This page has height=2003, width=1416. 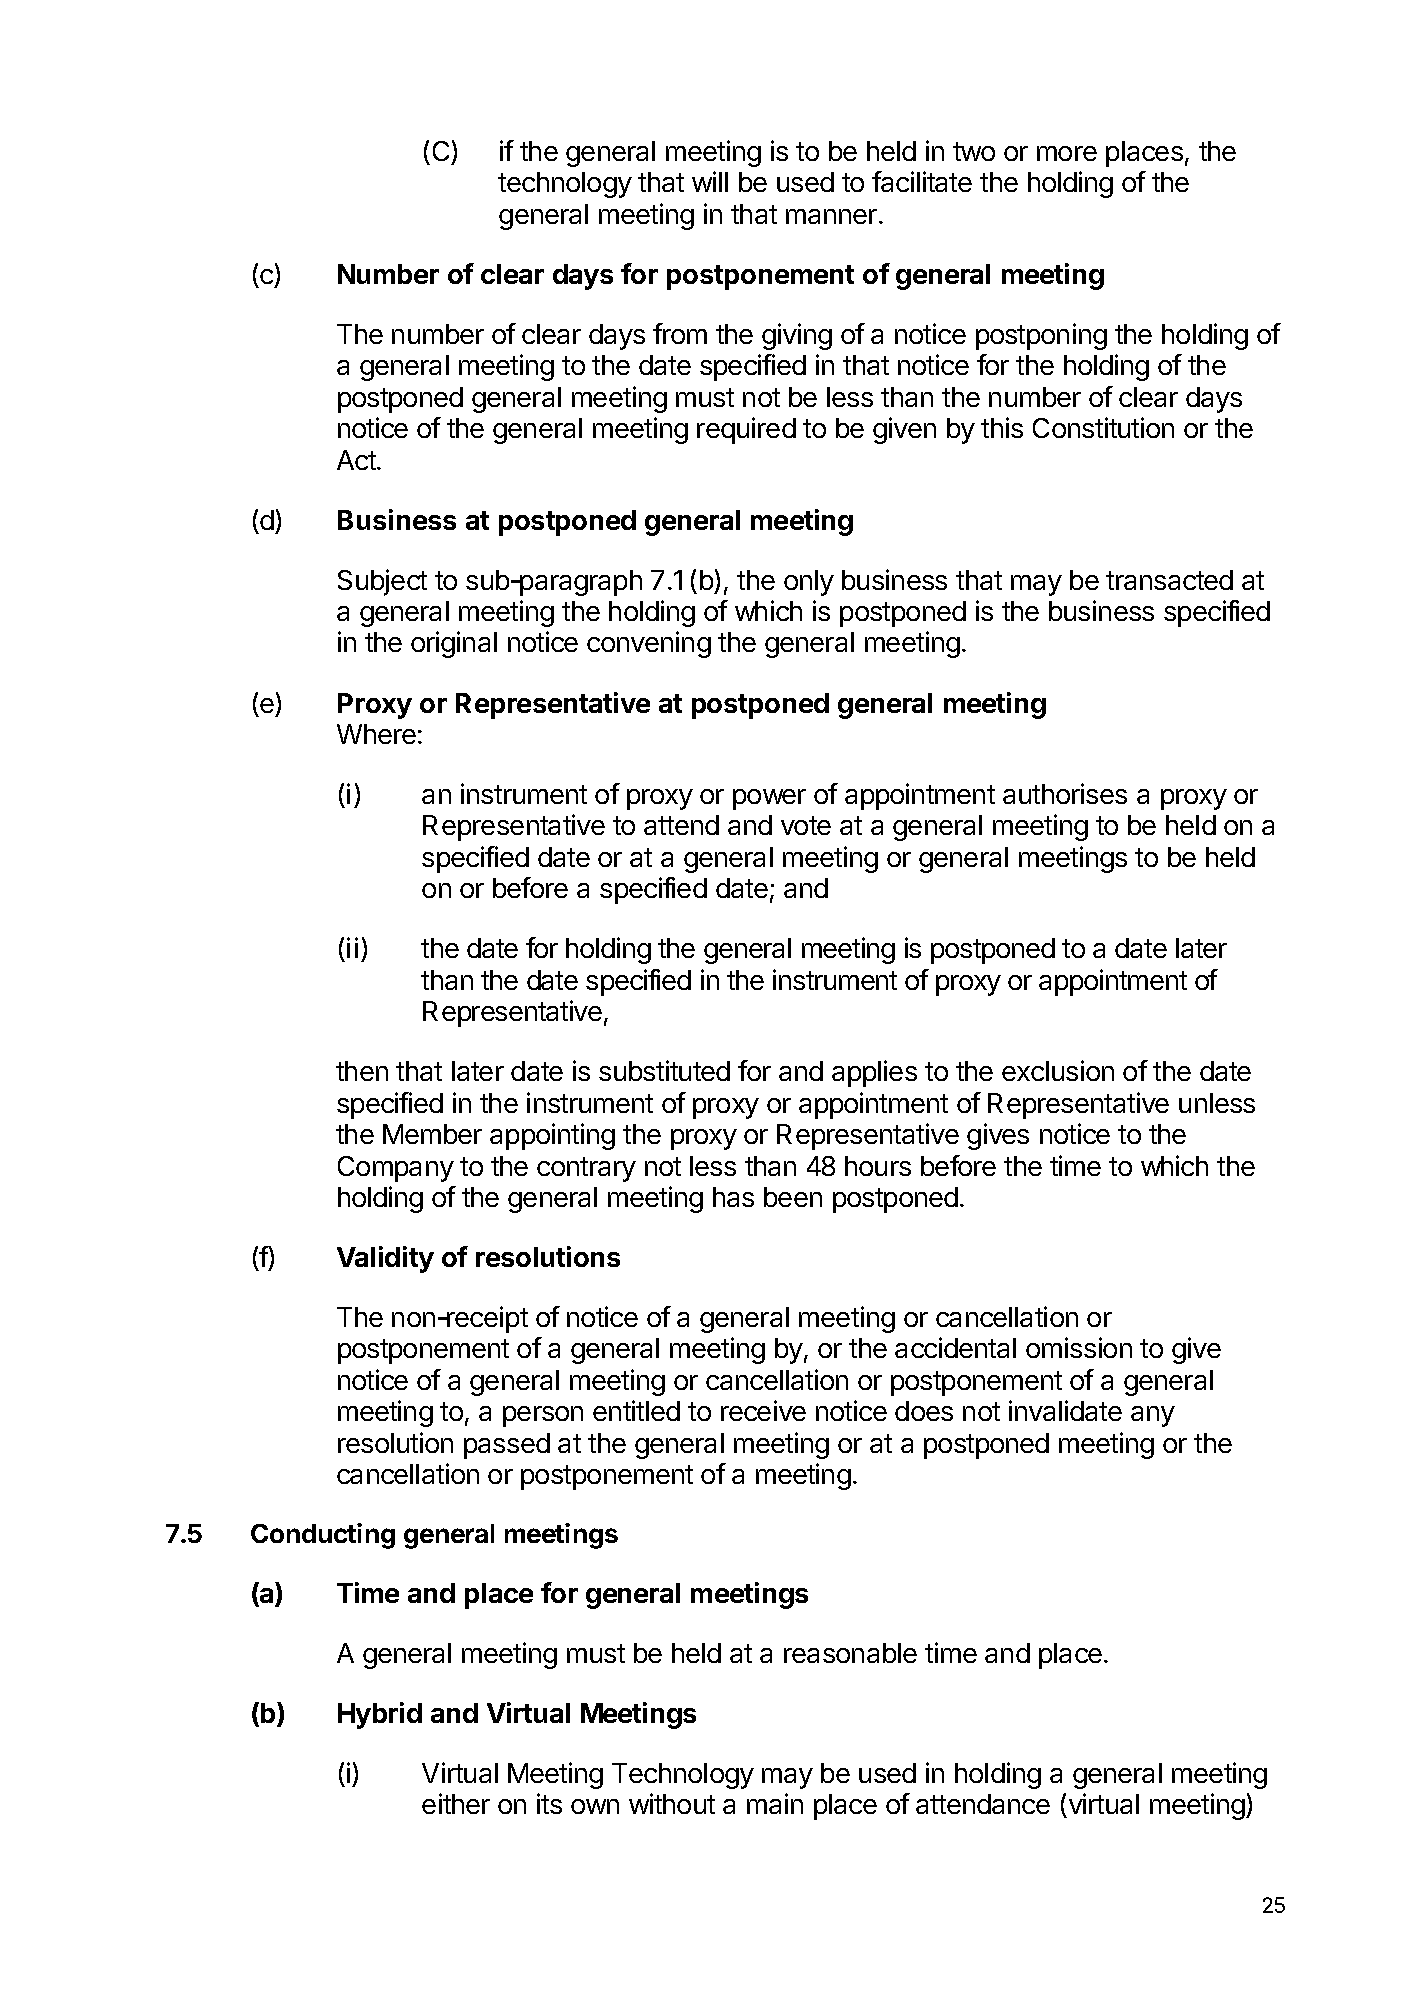 I want to click on exclusion, so click(x=1058, y=1070).
